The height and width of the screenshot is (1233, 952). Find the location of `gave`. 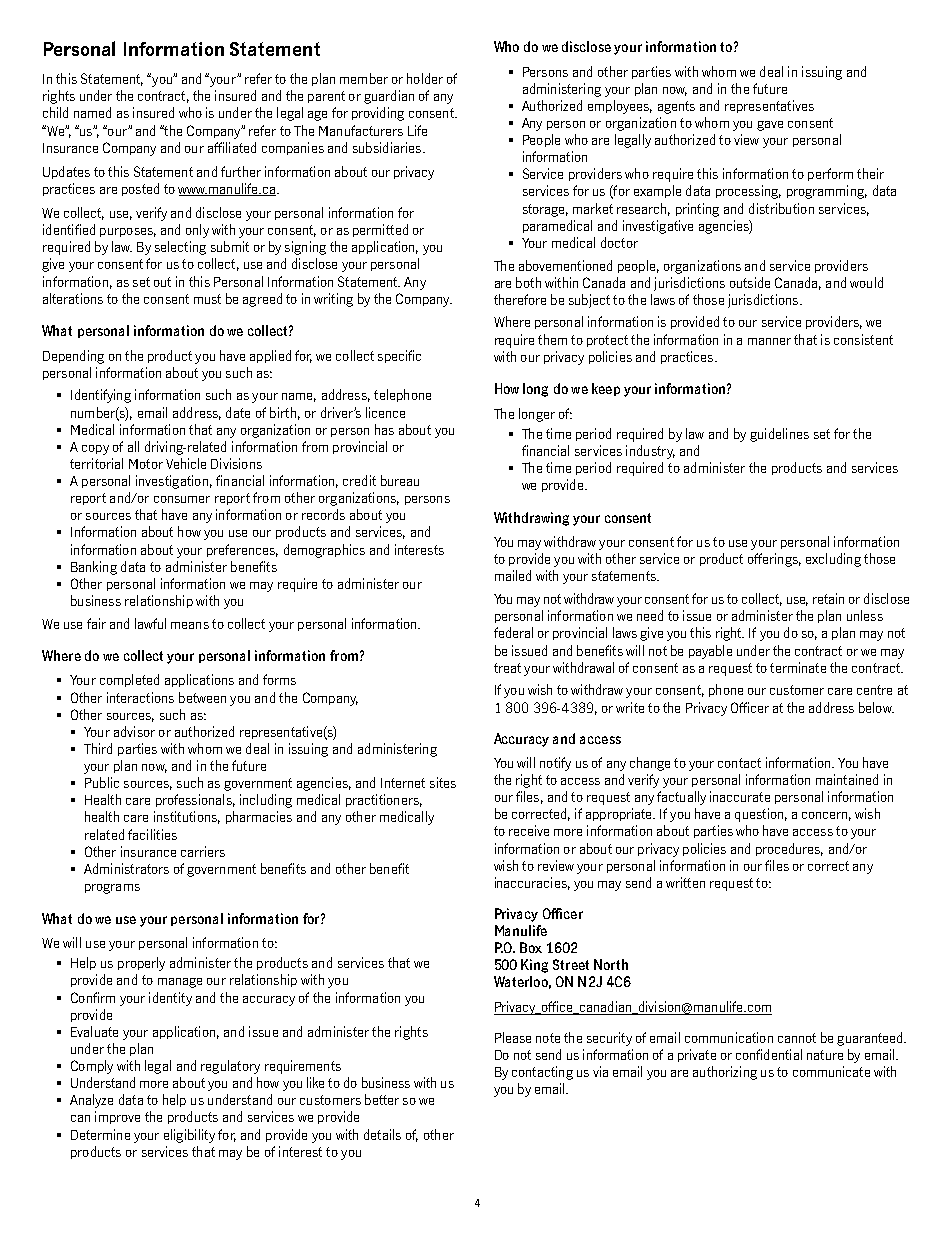

gave is located at coordinates (770, 126).
